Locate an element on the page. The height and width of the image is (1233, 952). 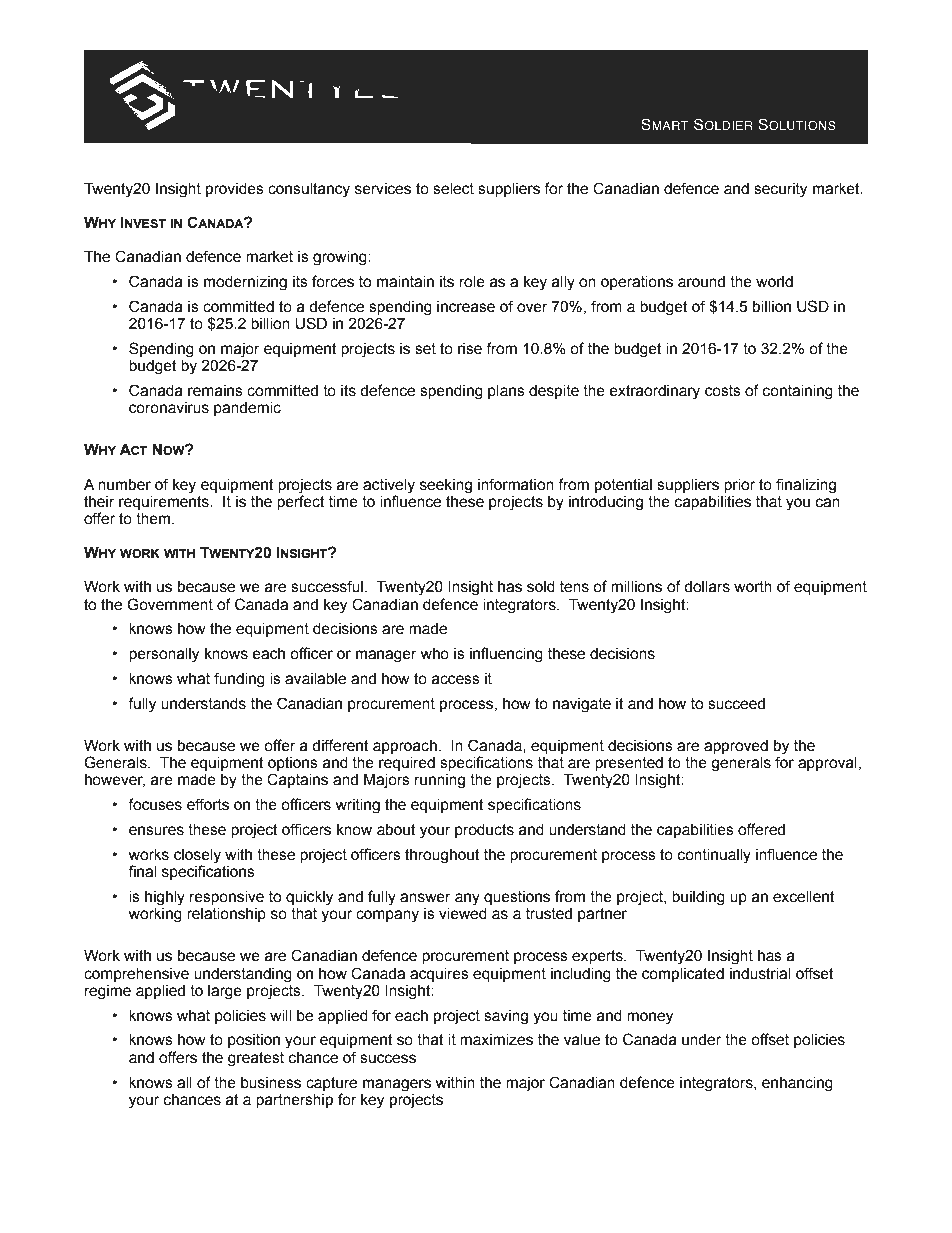
funding is located at coordinates (239, 680).
